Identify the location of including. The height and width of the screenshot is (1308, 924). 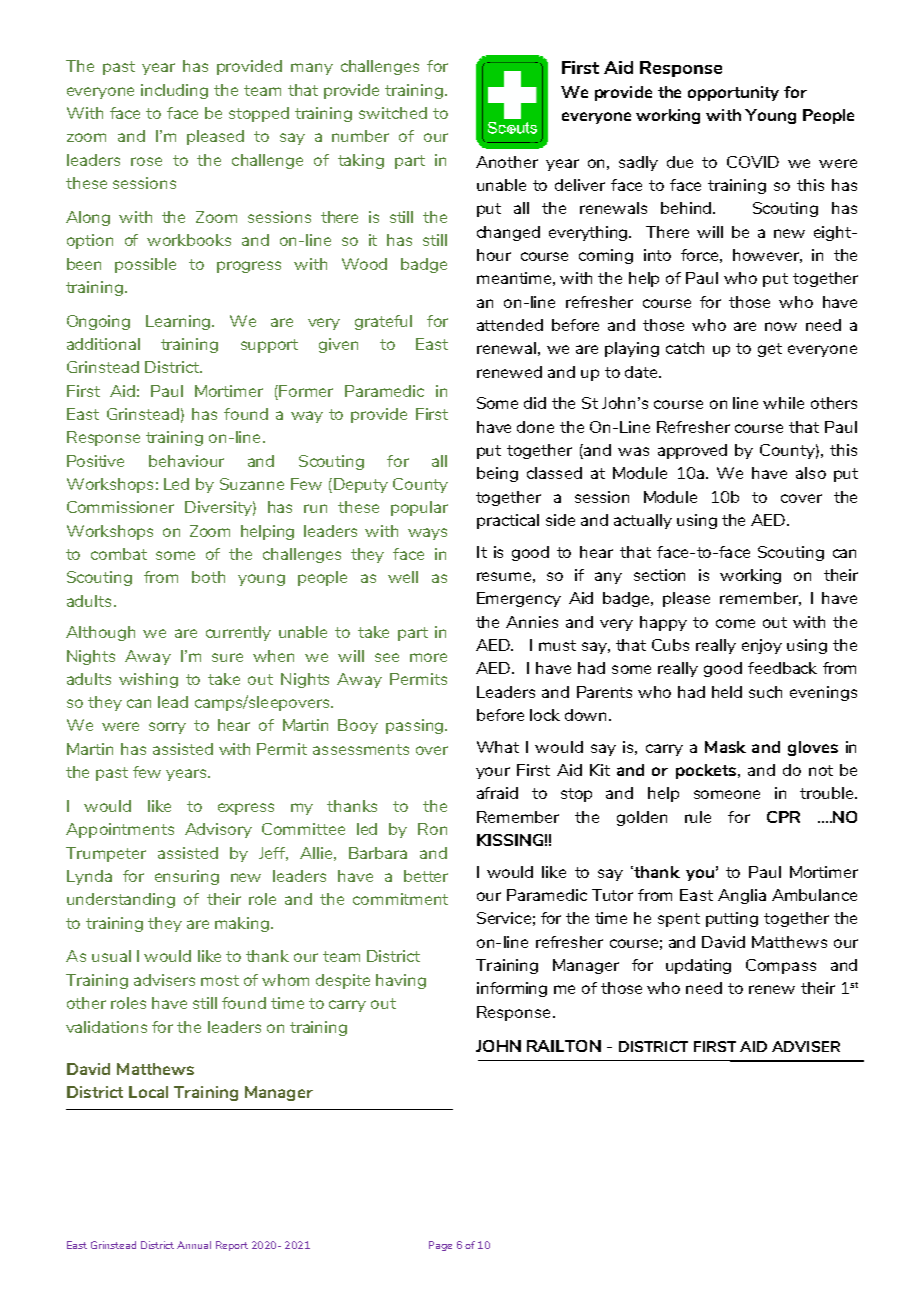
(174, 91).
